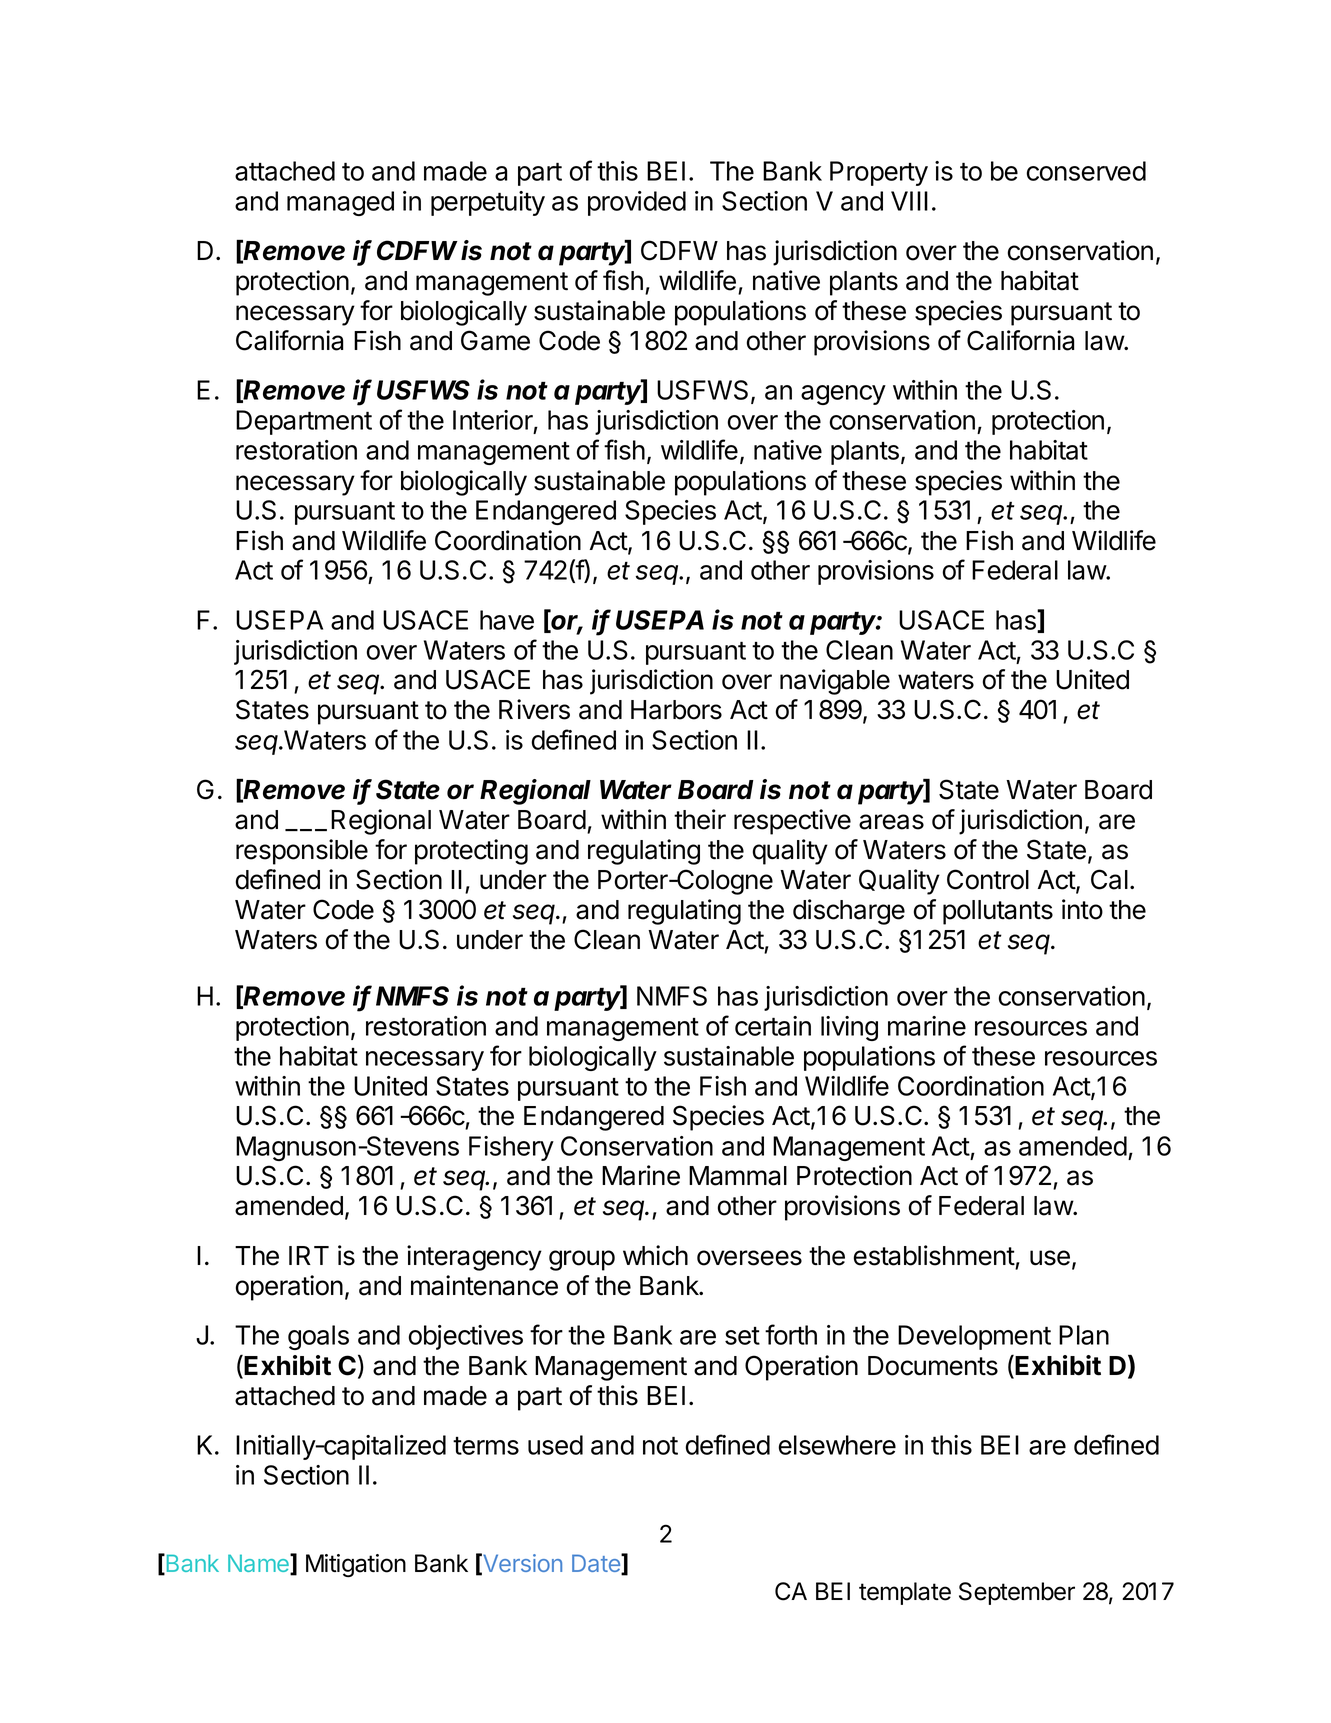 The image size is (1331, 1723). Describe the element at coordinates (1017, 1593) in the image. I see `September` at that location.
